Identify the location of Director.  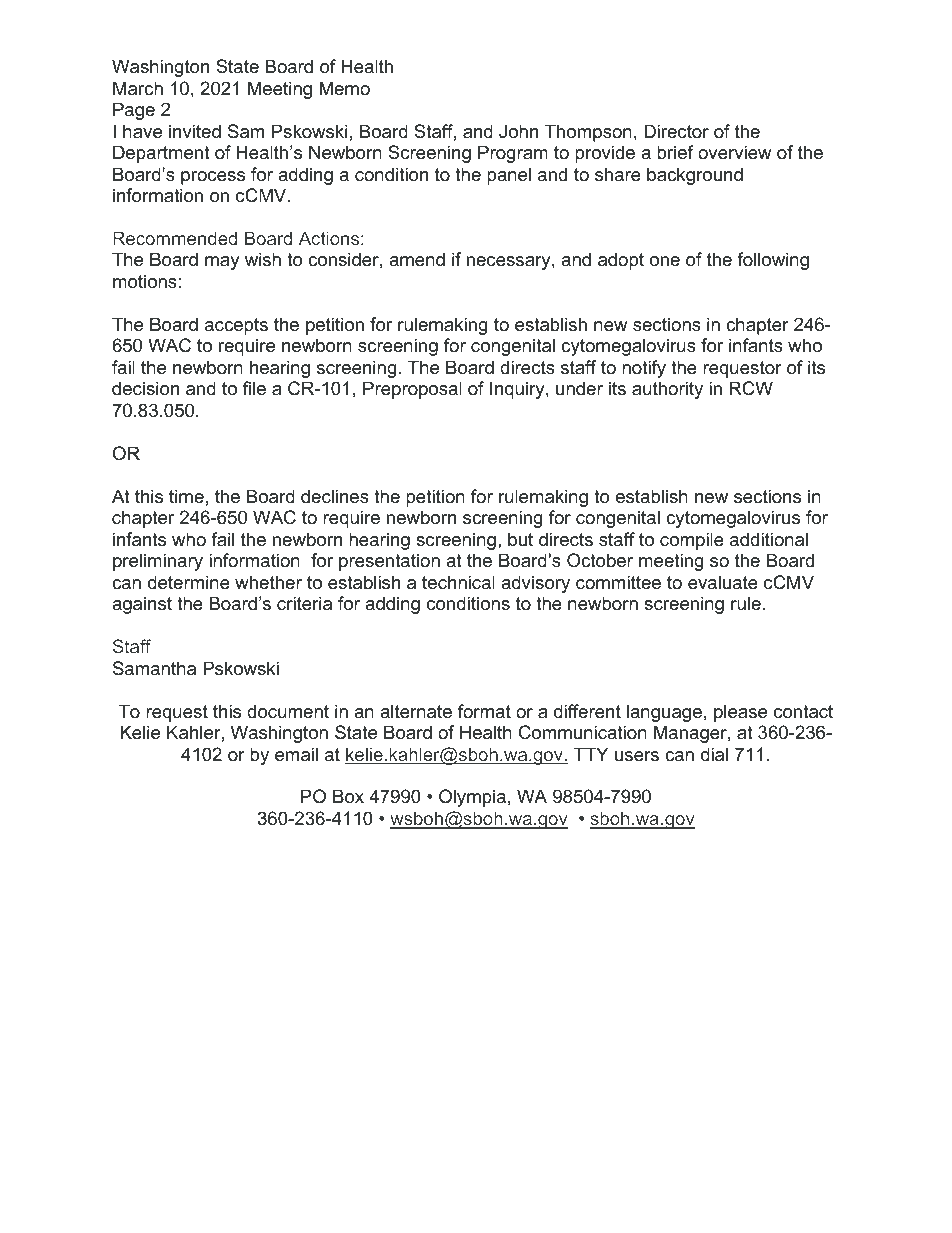
(676, 131).
